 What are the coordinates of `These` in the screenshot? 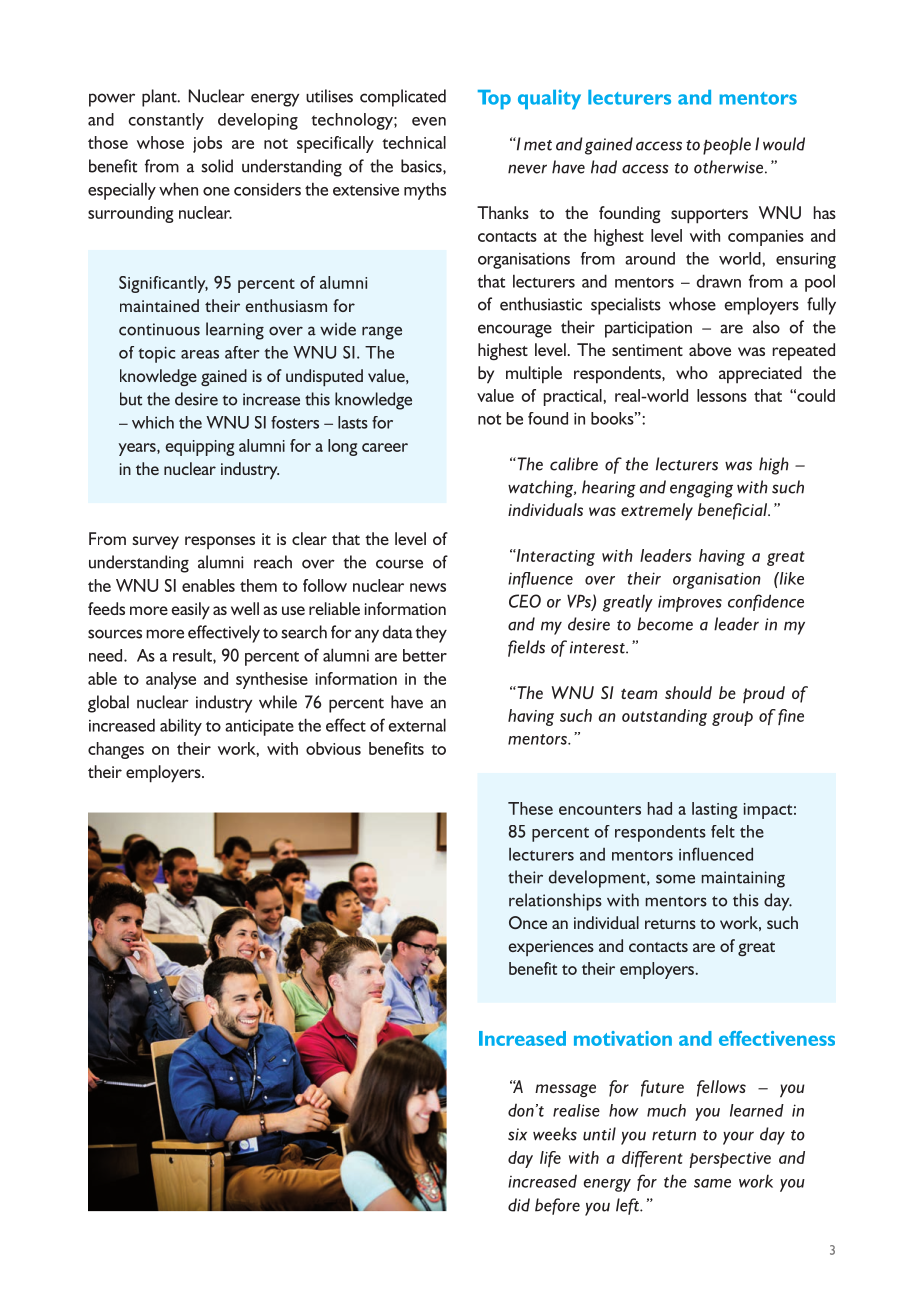 It's located at (530, 808).
